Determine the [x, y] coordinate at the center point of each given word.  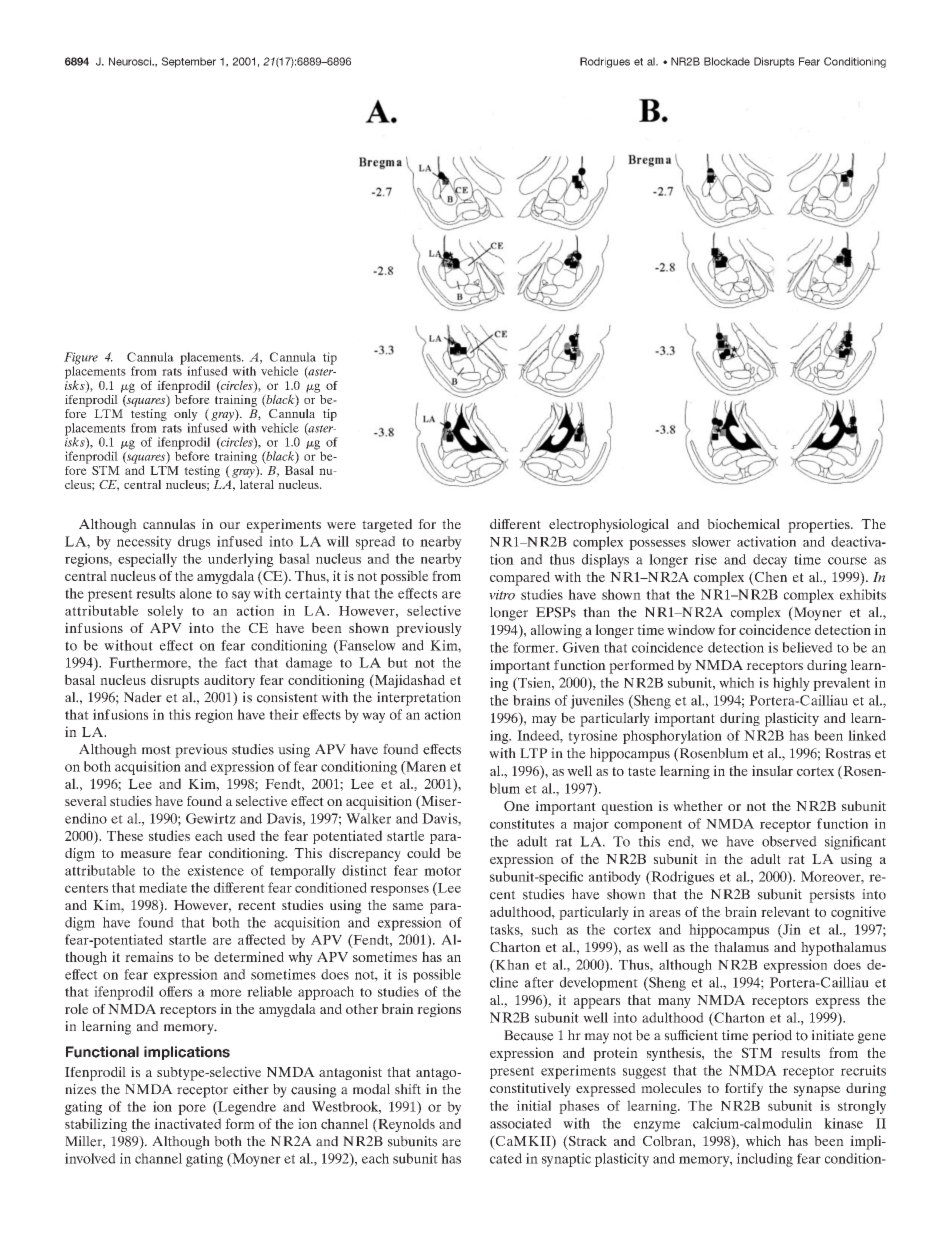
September [189, 62]
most [156, 750]
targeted [387, 526]
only [186, 415]
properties [820, 526]
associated [520, 1123]
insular [772, 770]
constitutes [522, 823]
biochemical [743, 524]
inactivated [187, 1123]
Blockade [727, 61]
